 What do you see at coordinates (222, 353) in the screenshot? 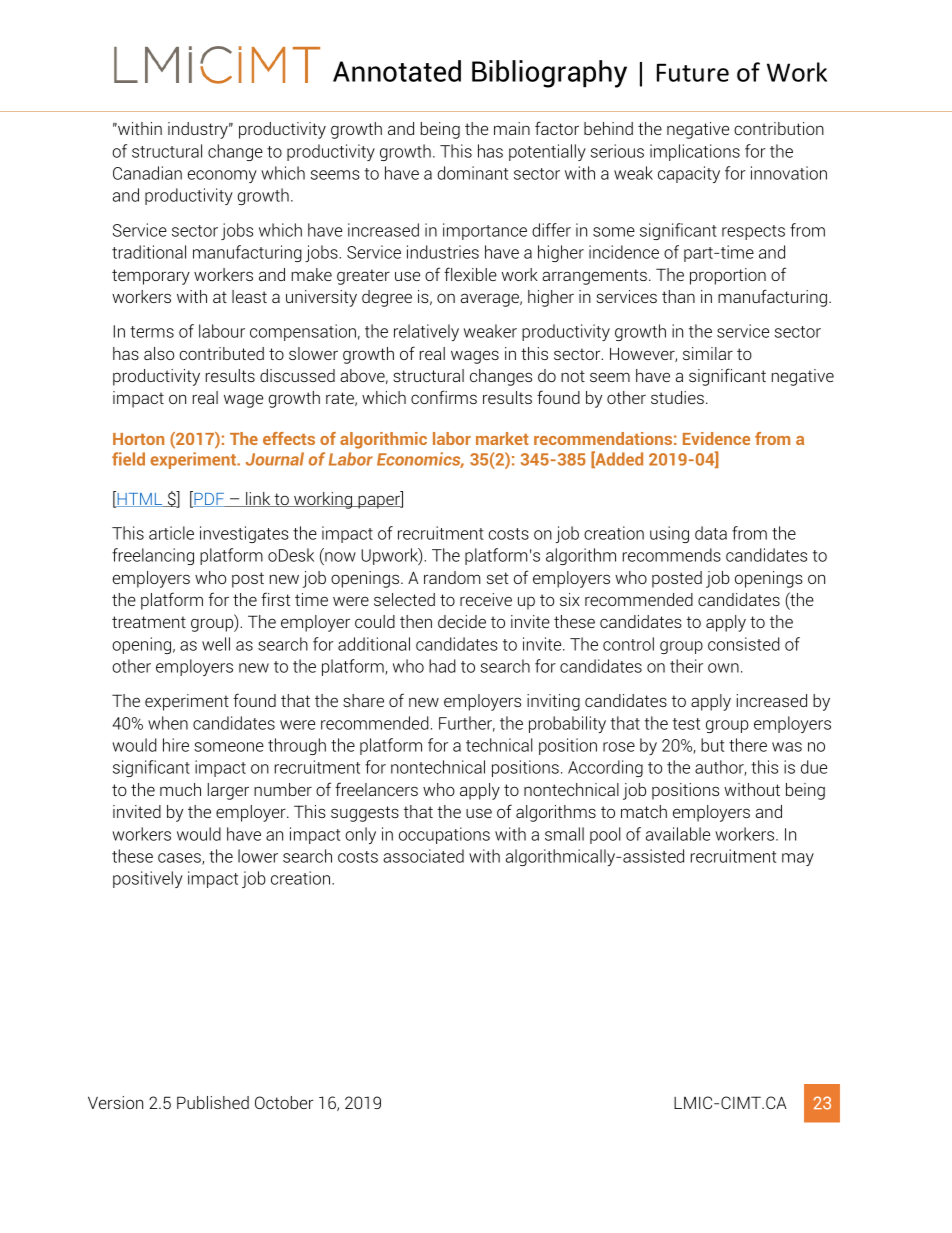
I see `contributed` at bounding box center [222, 353].
